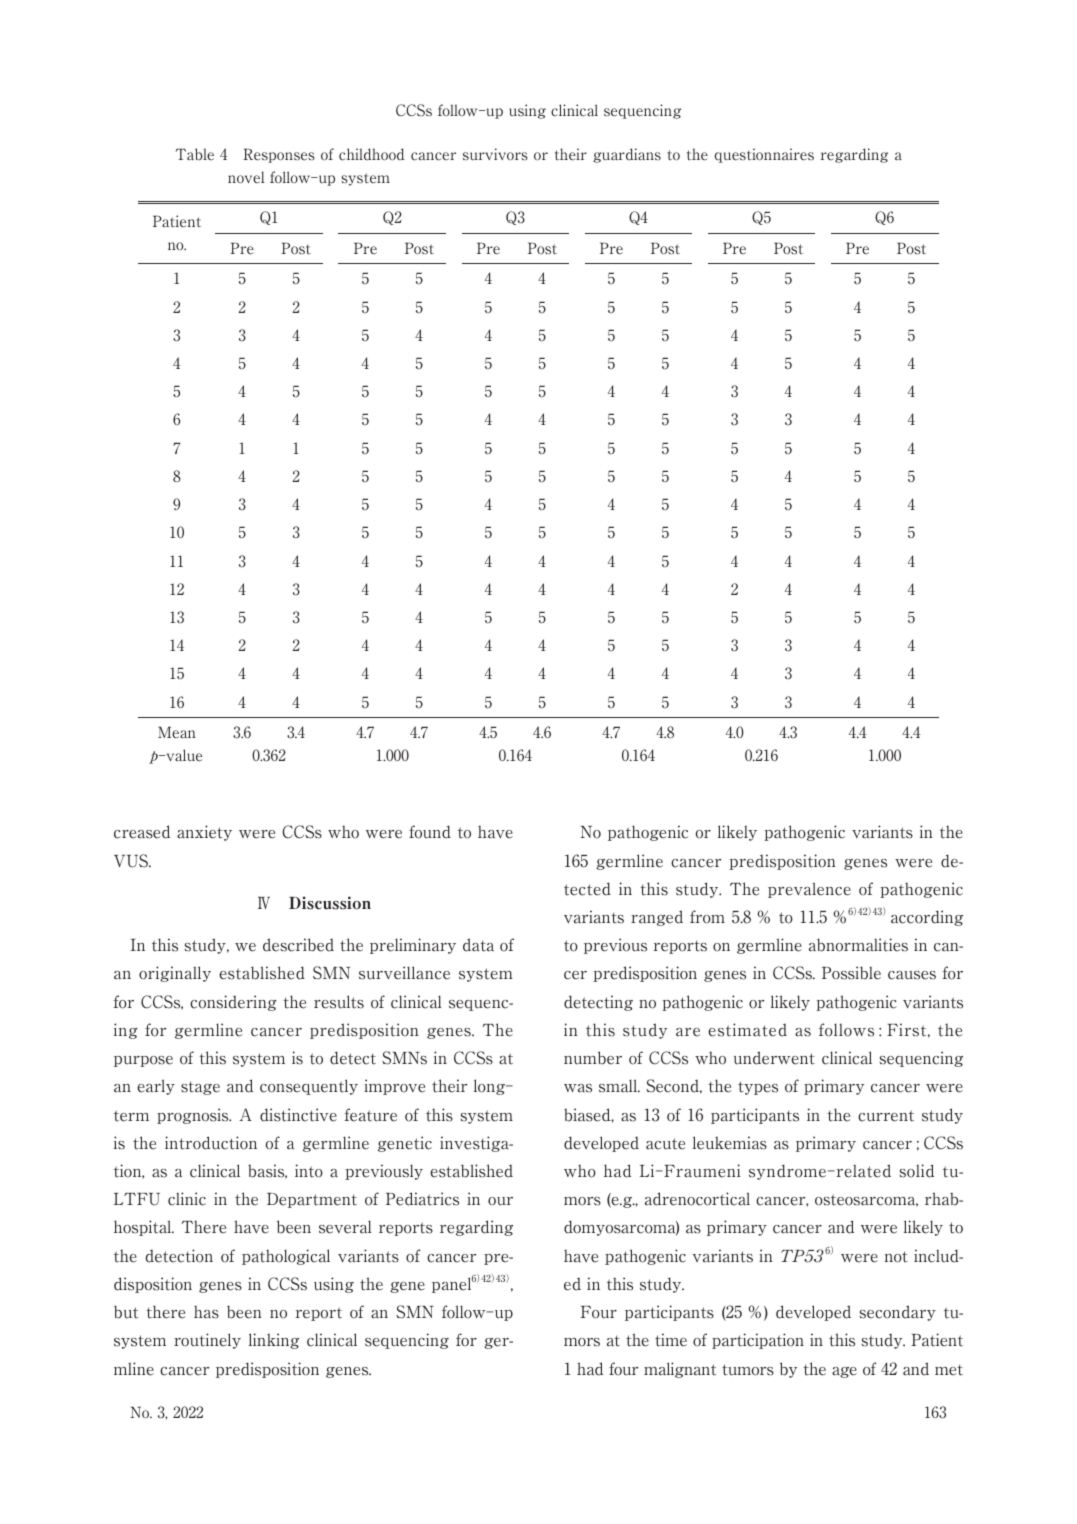  What do you see at coordinates (627, 155) in the document?
I see `guardians` at bounding box center [627, 155].
